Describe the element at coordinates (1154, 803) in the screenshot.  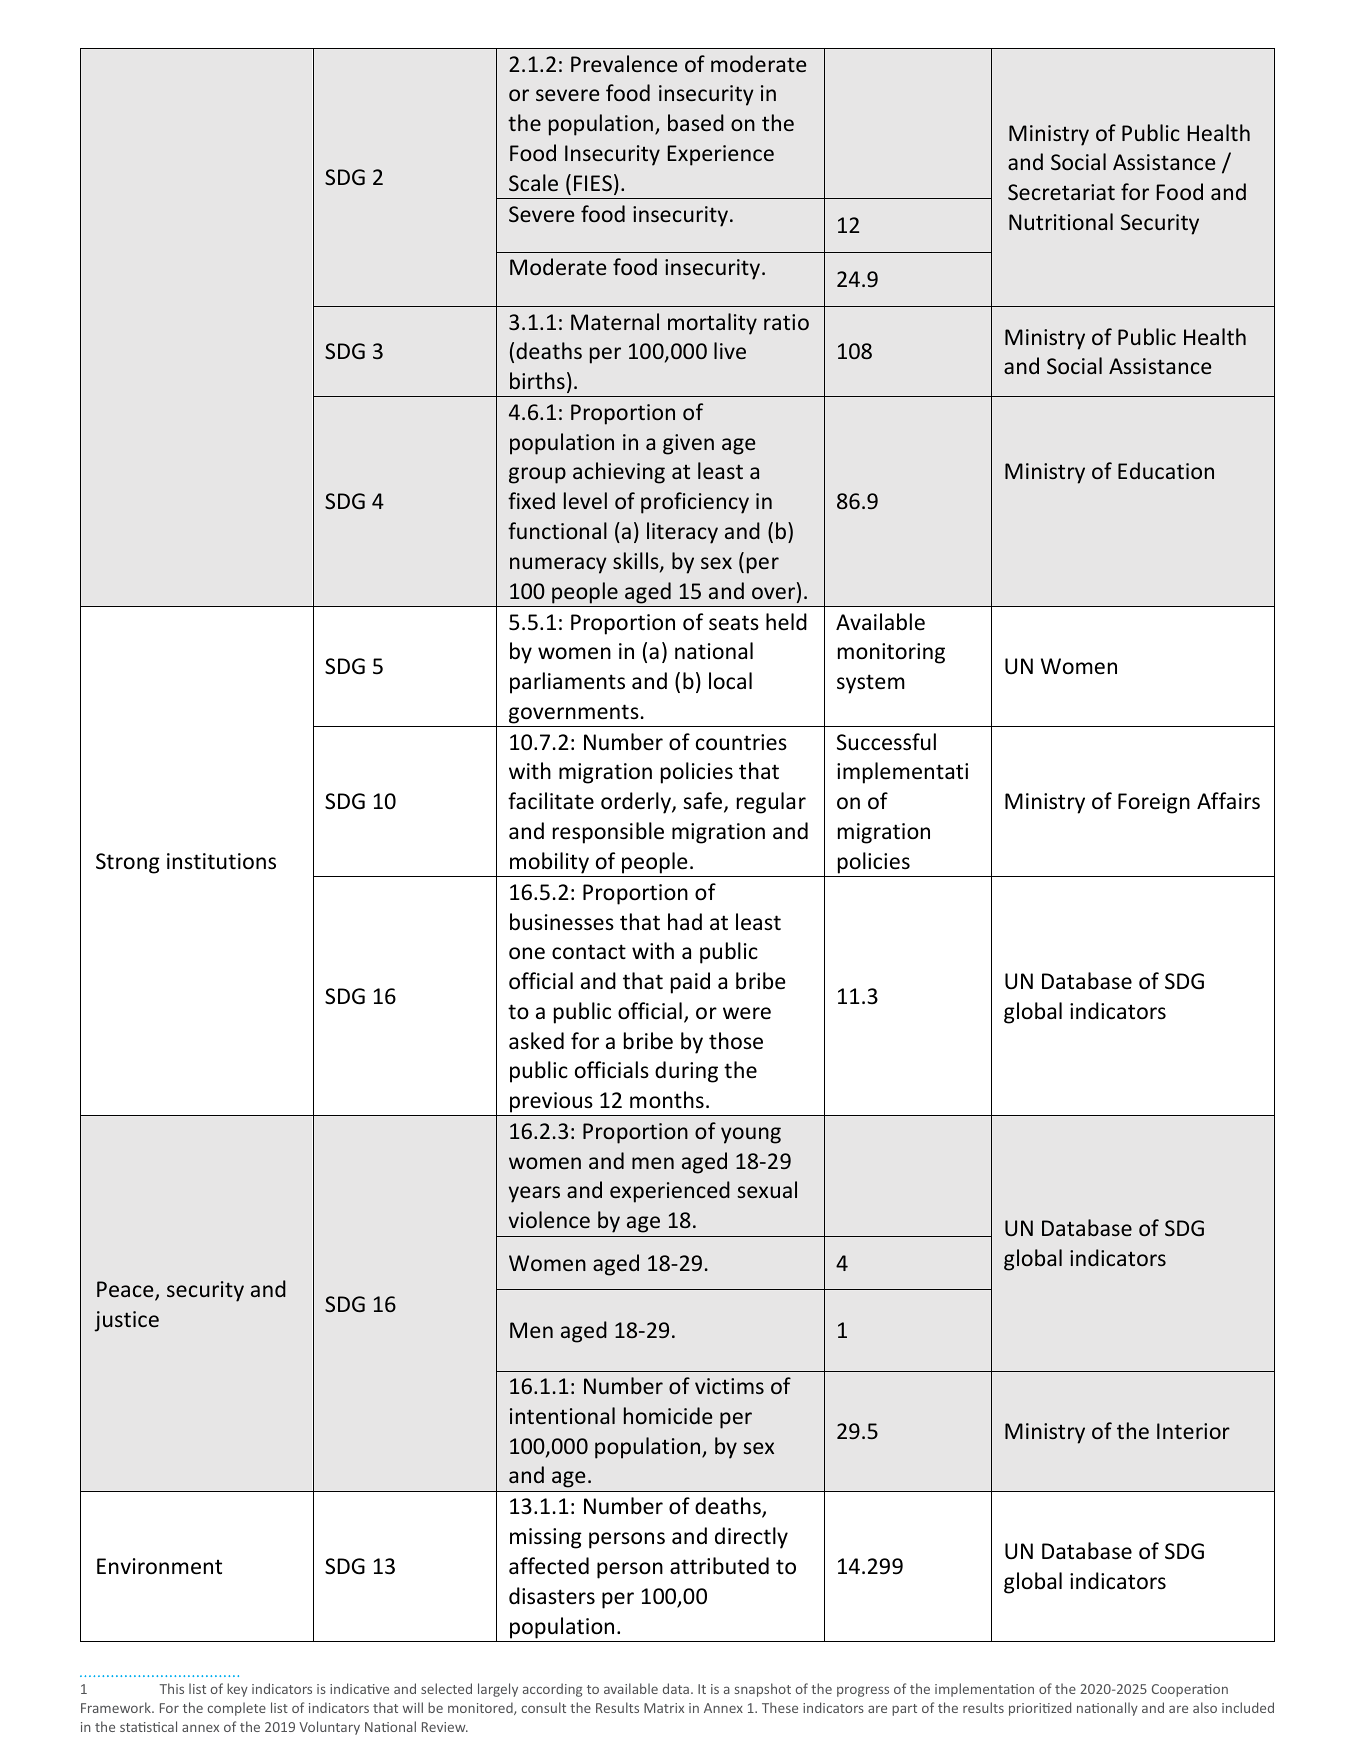
I see `Foreign` at that location.
